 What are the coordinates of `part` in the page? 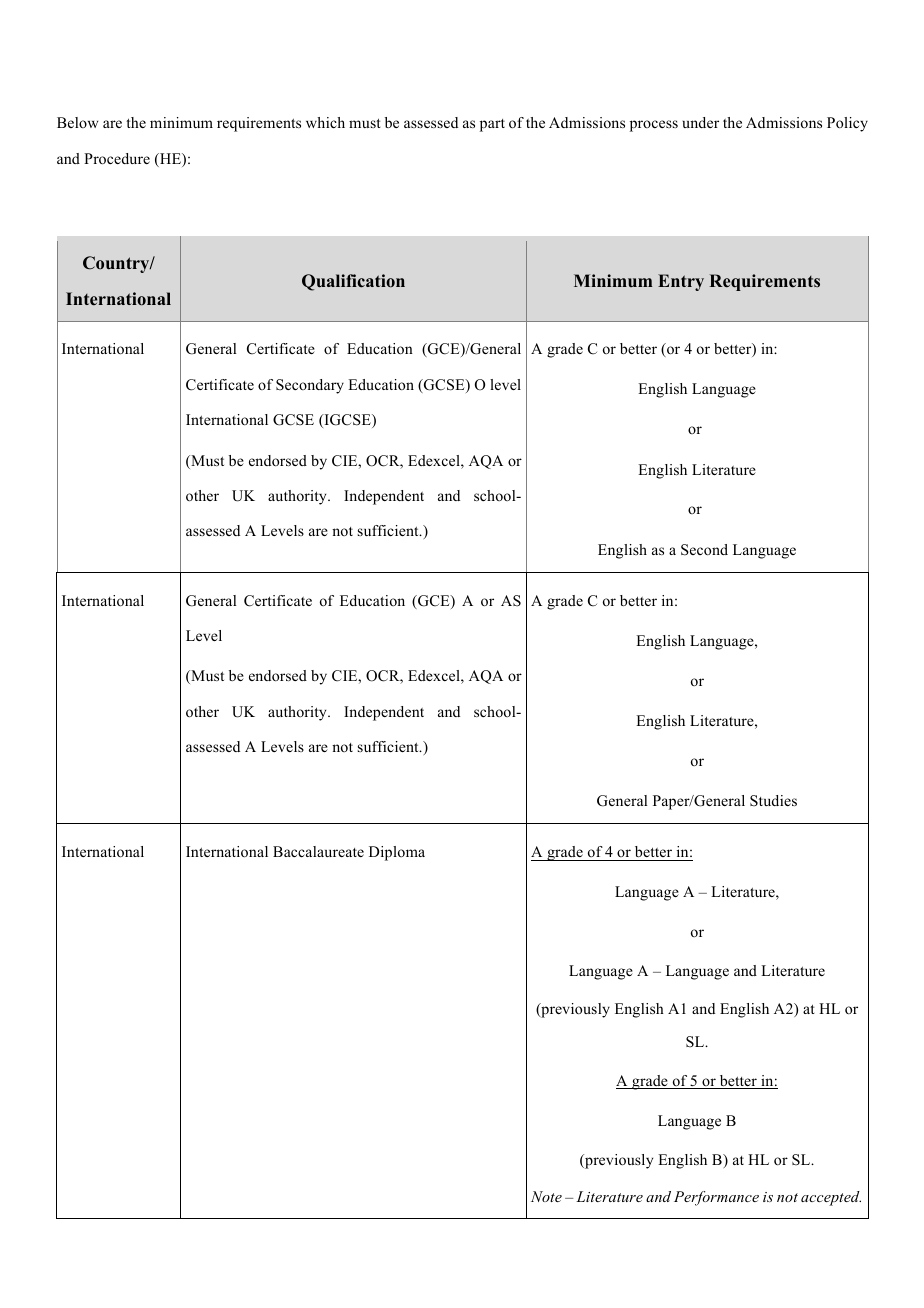 It's located at (492, 125).
